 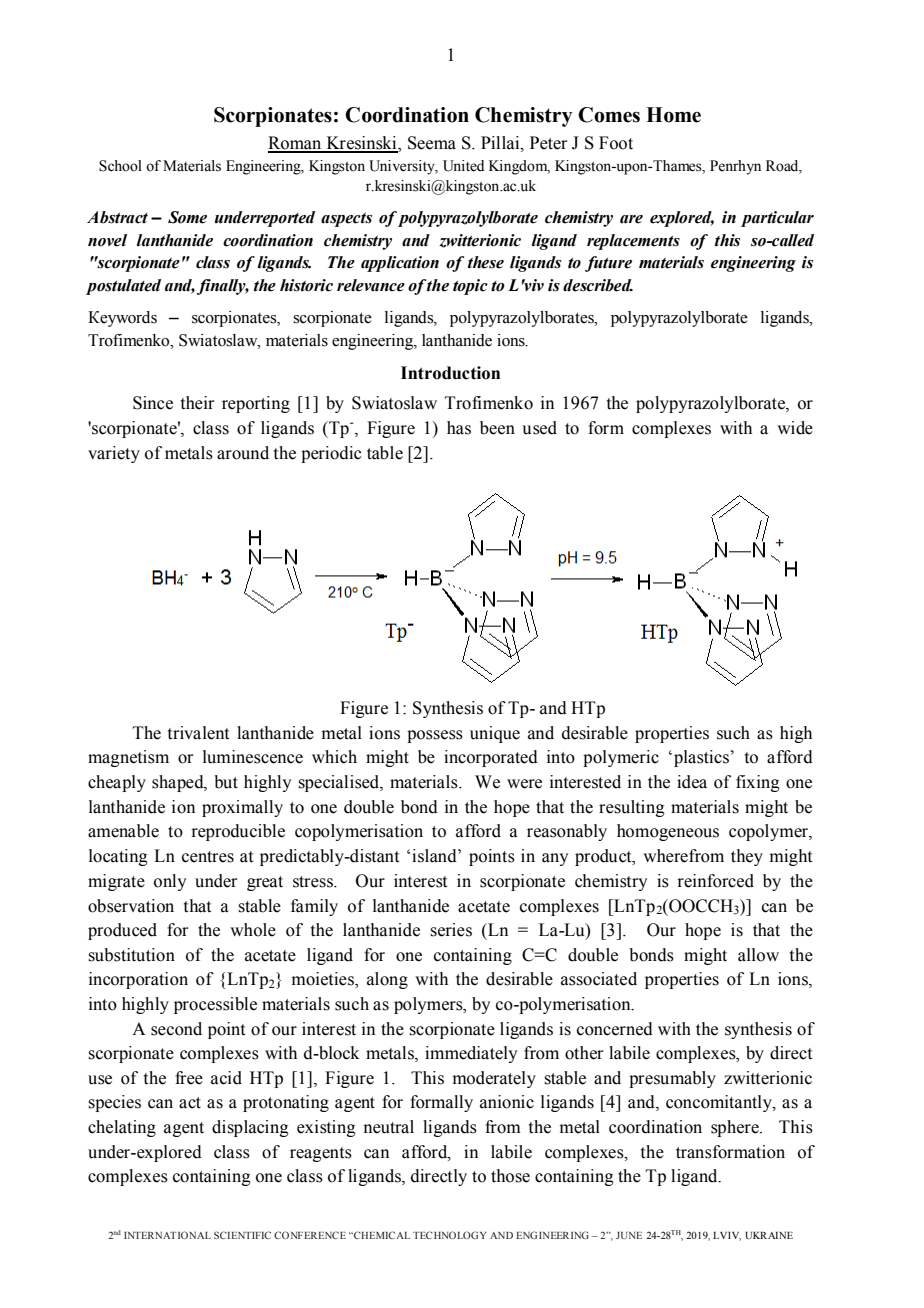 I want to click on series, so click(x=451, y=930).
